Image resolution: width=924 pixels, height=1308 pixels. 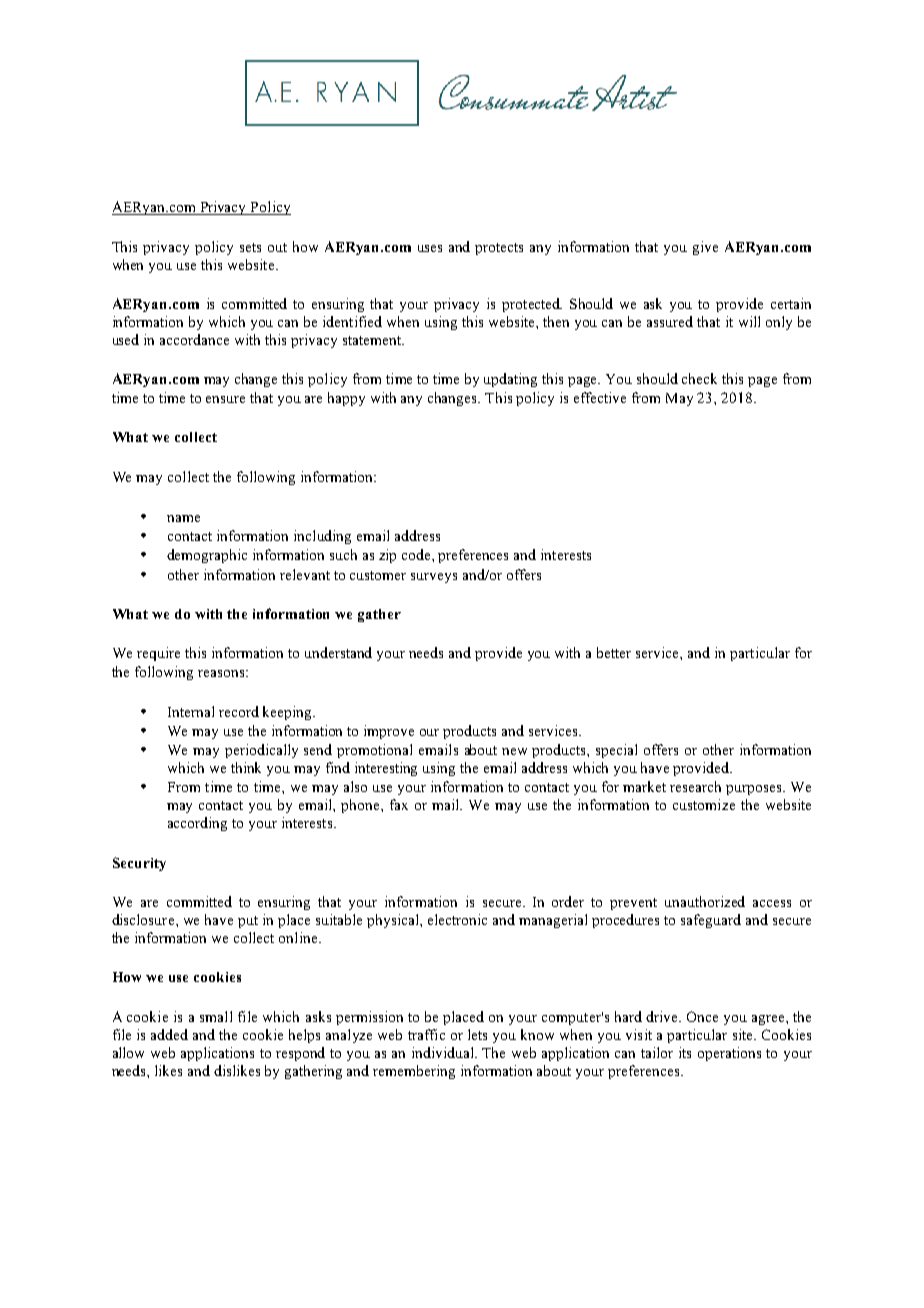 I want to click on fax, so click(x=399, y=804).
